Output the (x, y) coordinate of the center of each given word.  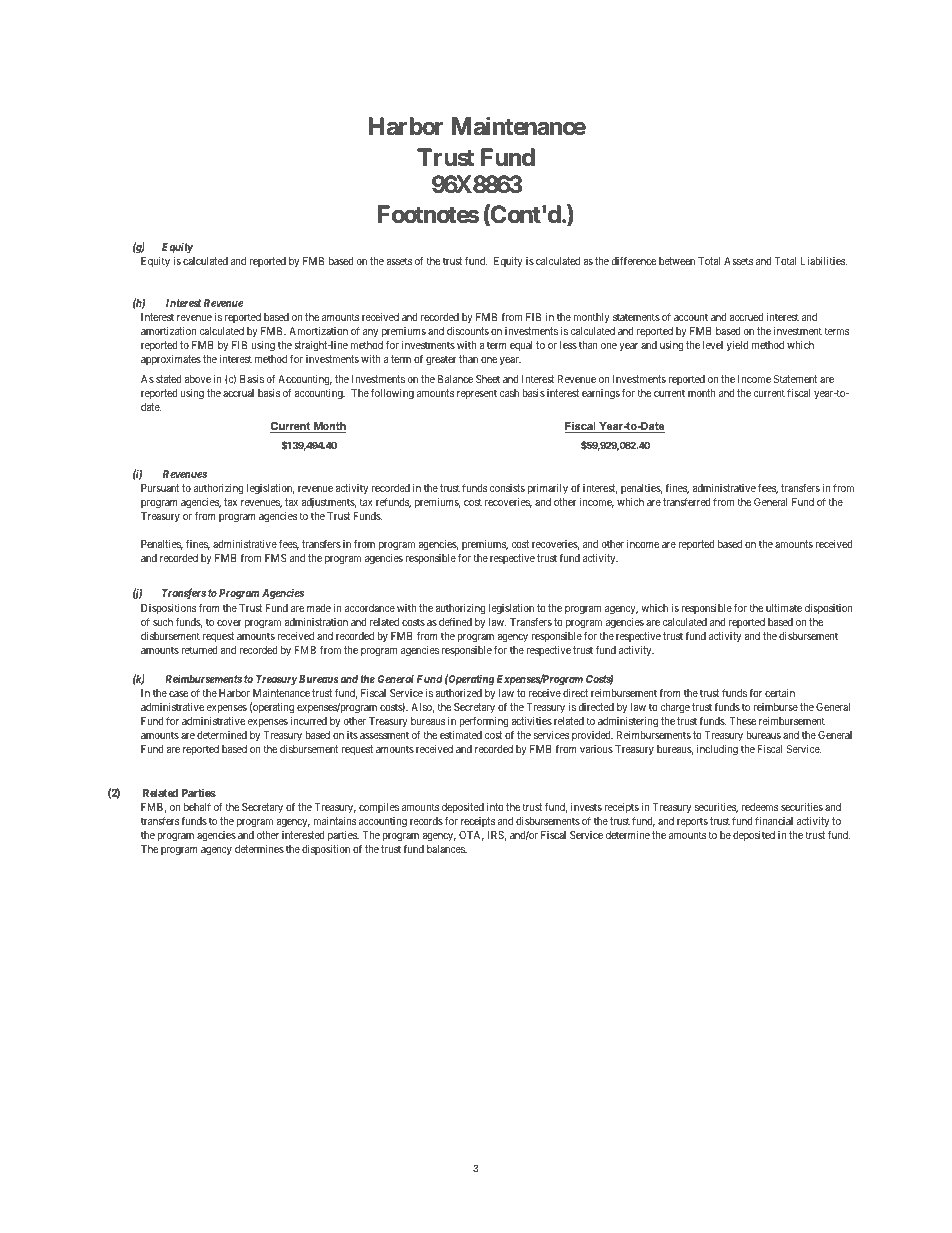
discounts (468, 331)
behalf (197, 806)
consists (507, 488)
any (370, 333)
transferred (687, 501)
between (677, 261)
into (495, 807)
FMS (275, 558)
